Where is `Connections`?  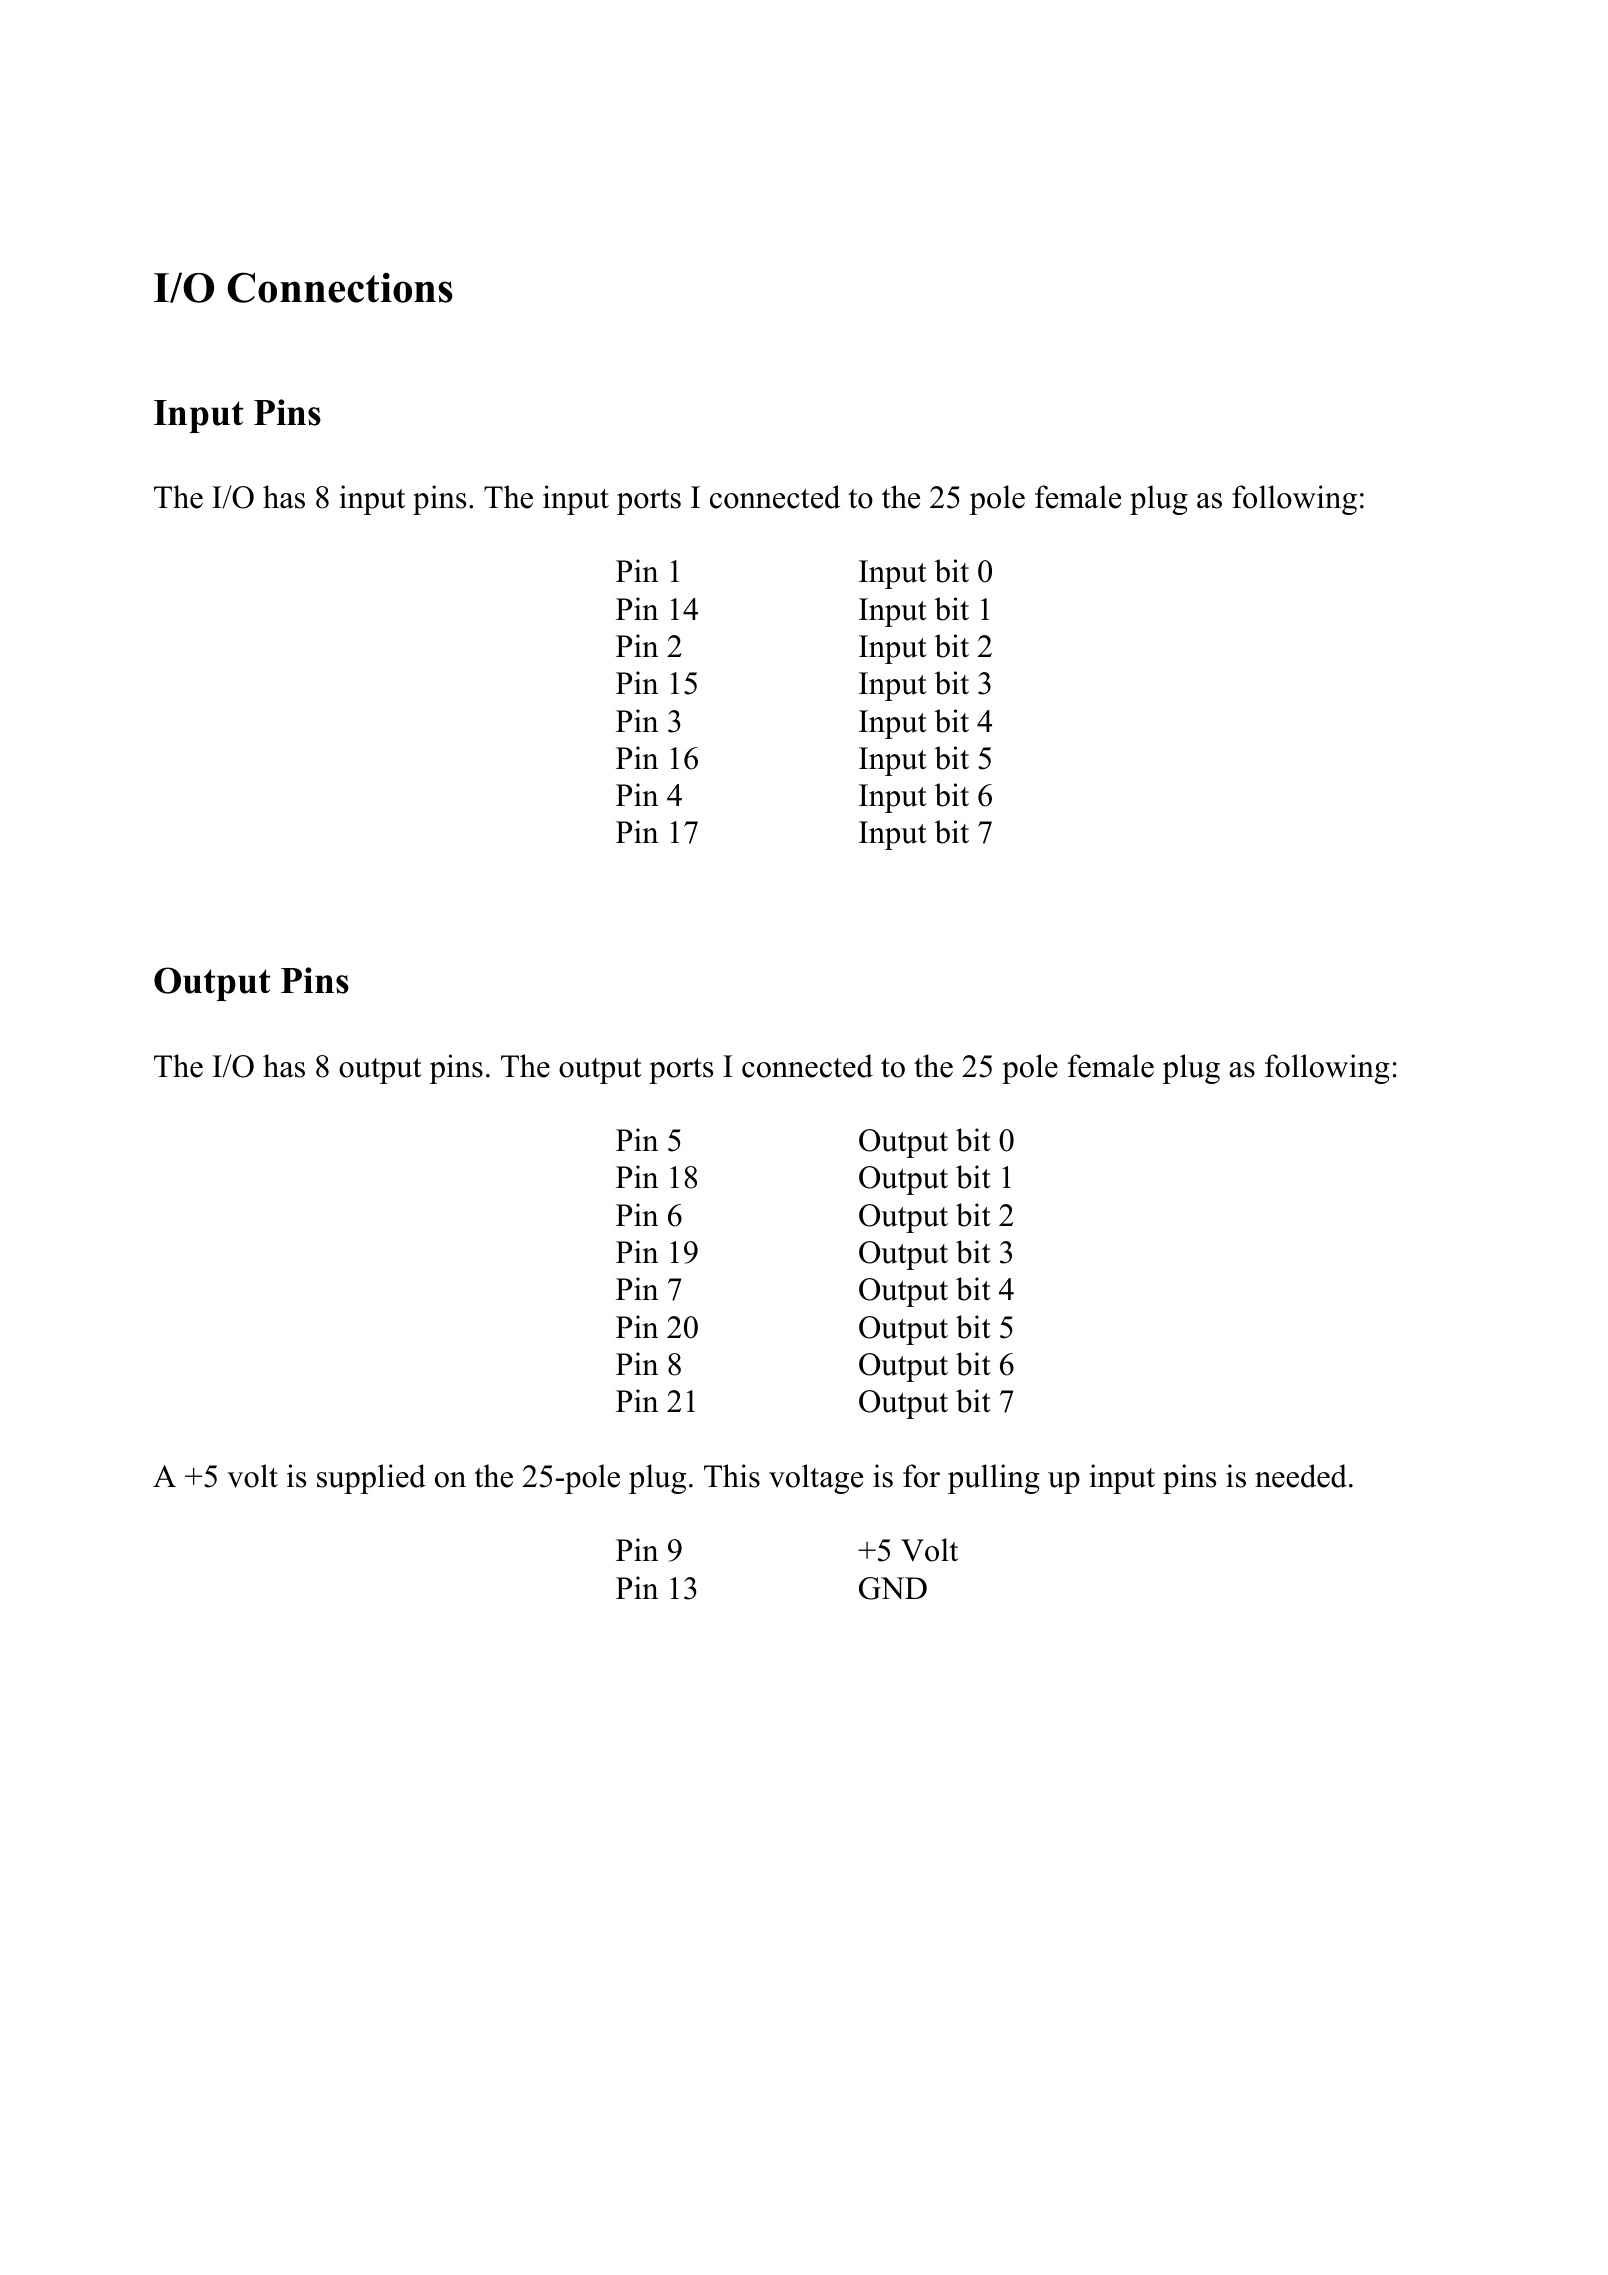
Connections is located at coordinates (340, 287).
